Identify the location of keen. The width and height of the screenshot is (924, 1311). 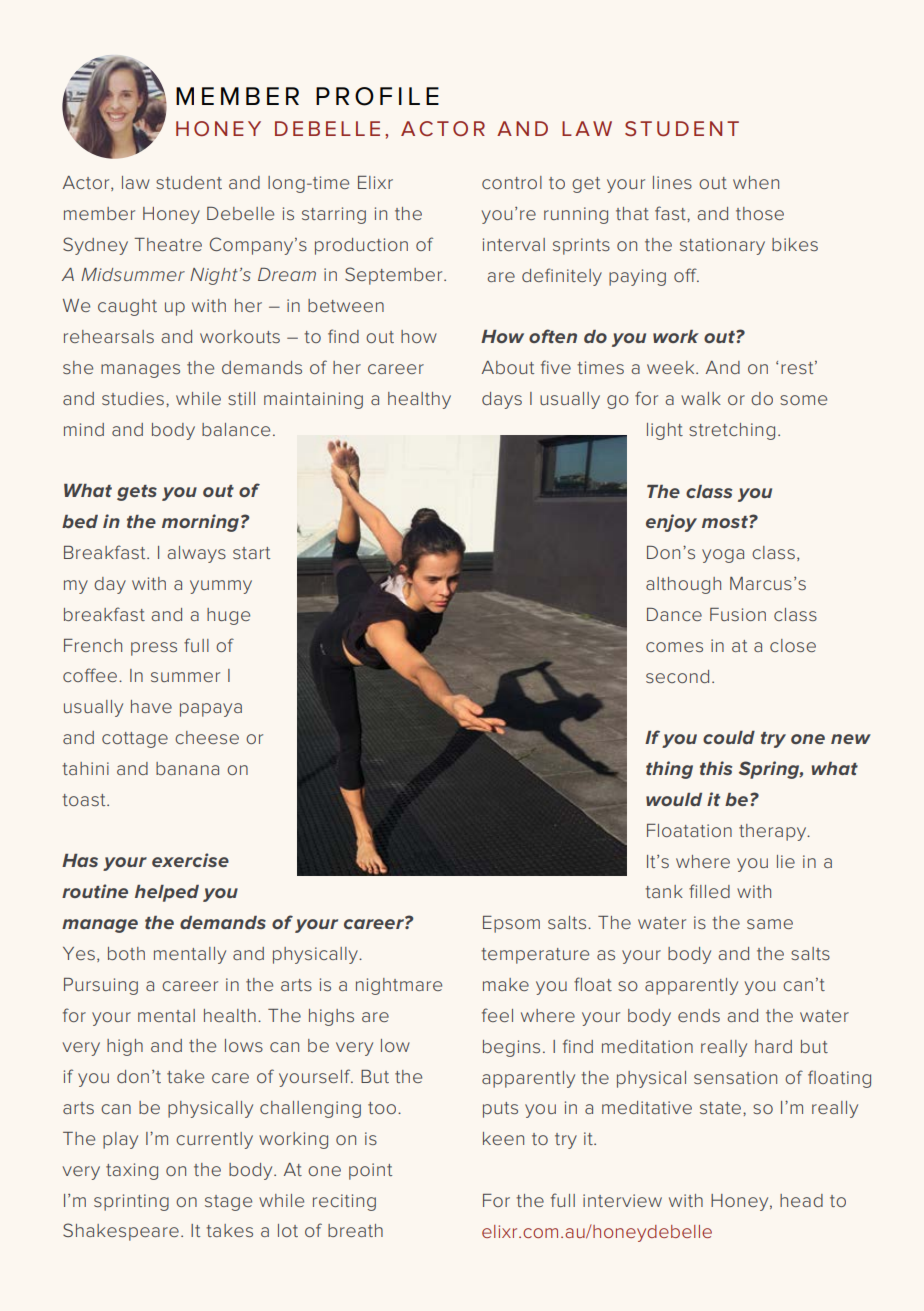
(503, 1138).
